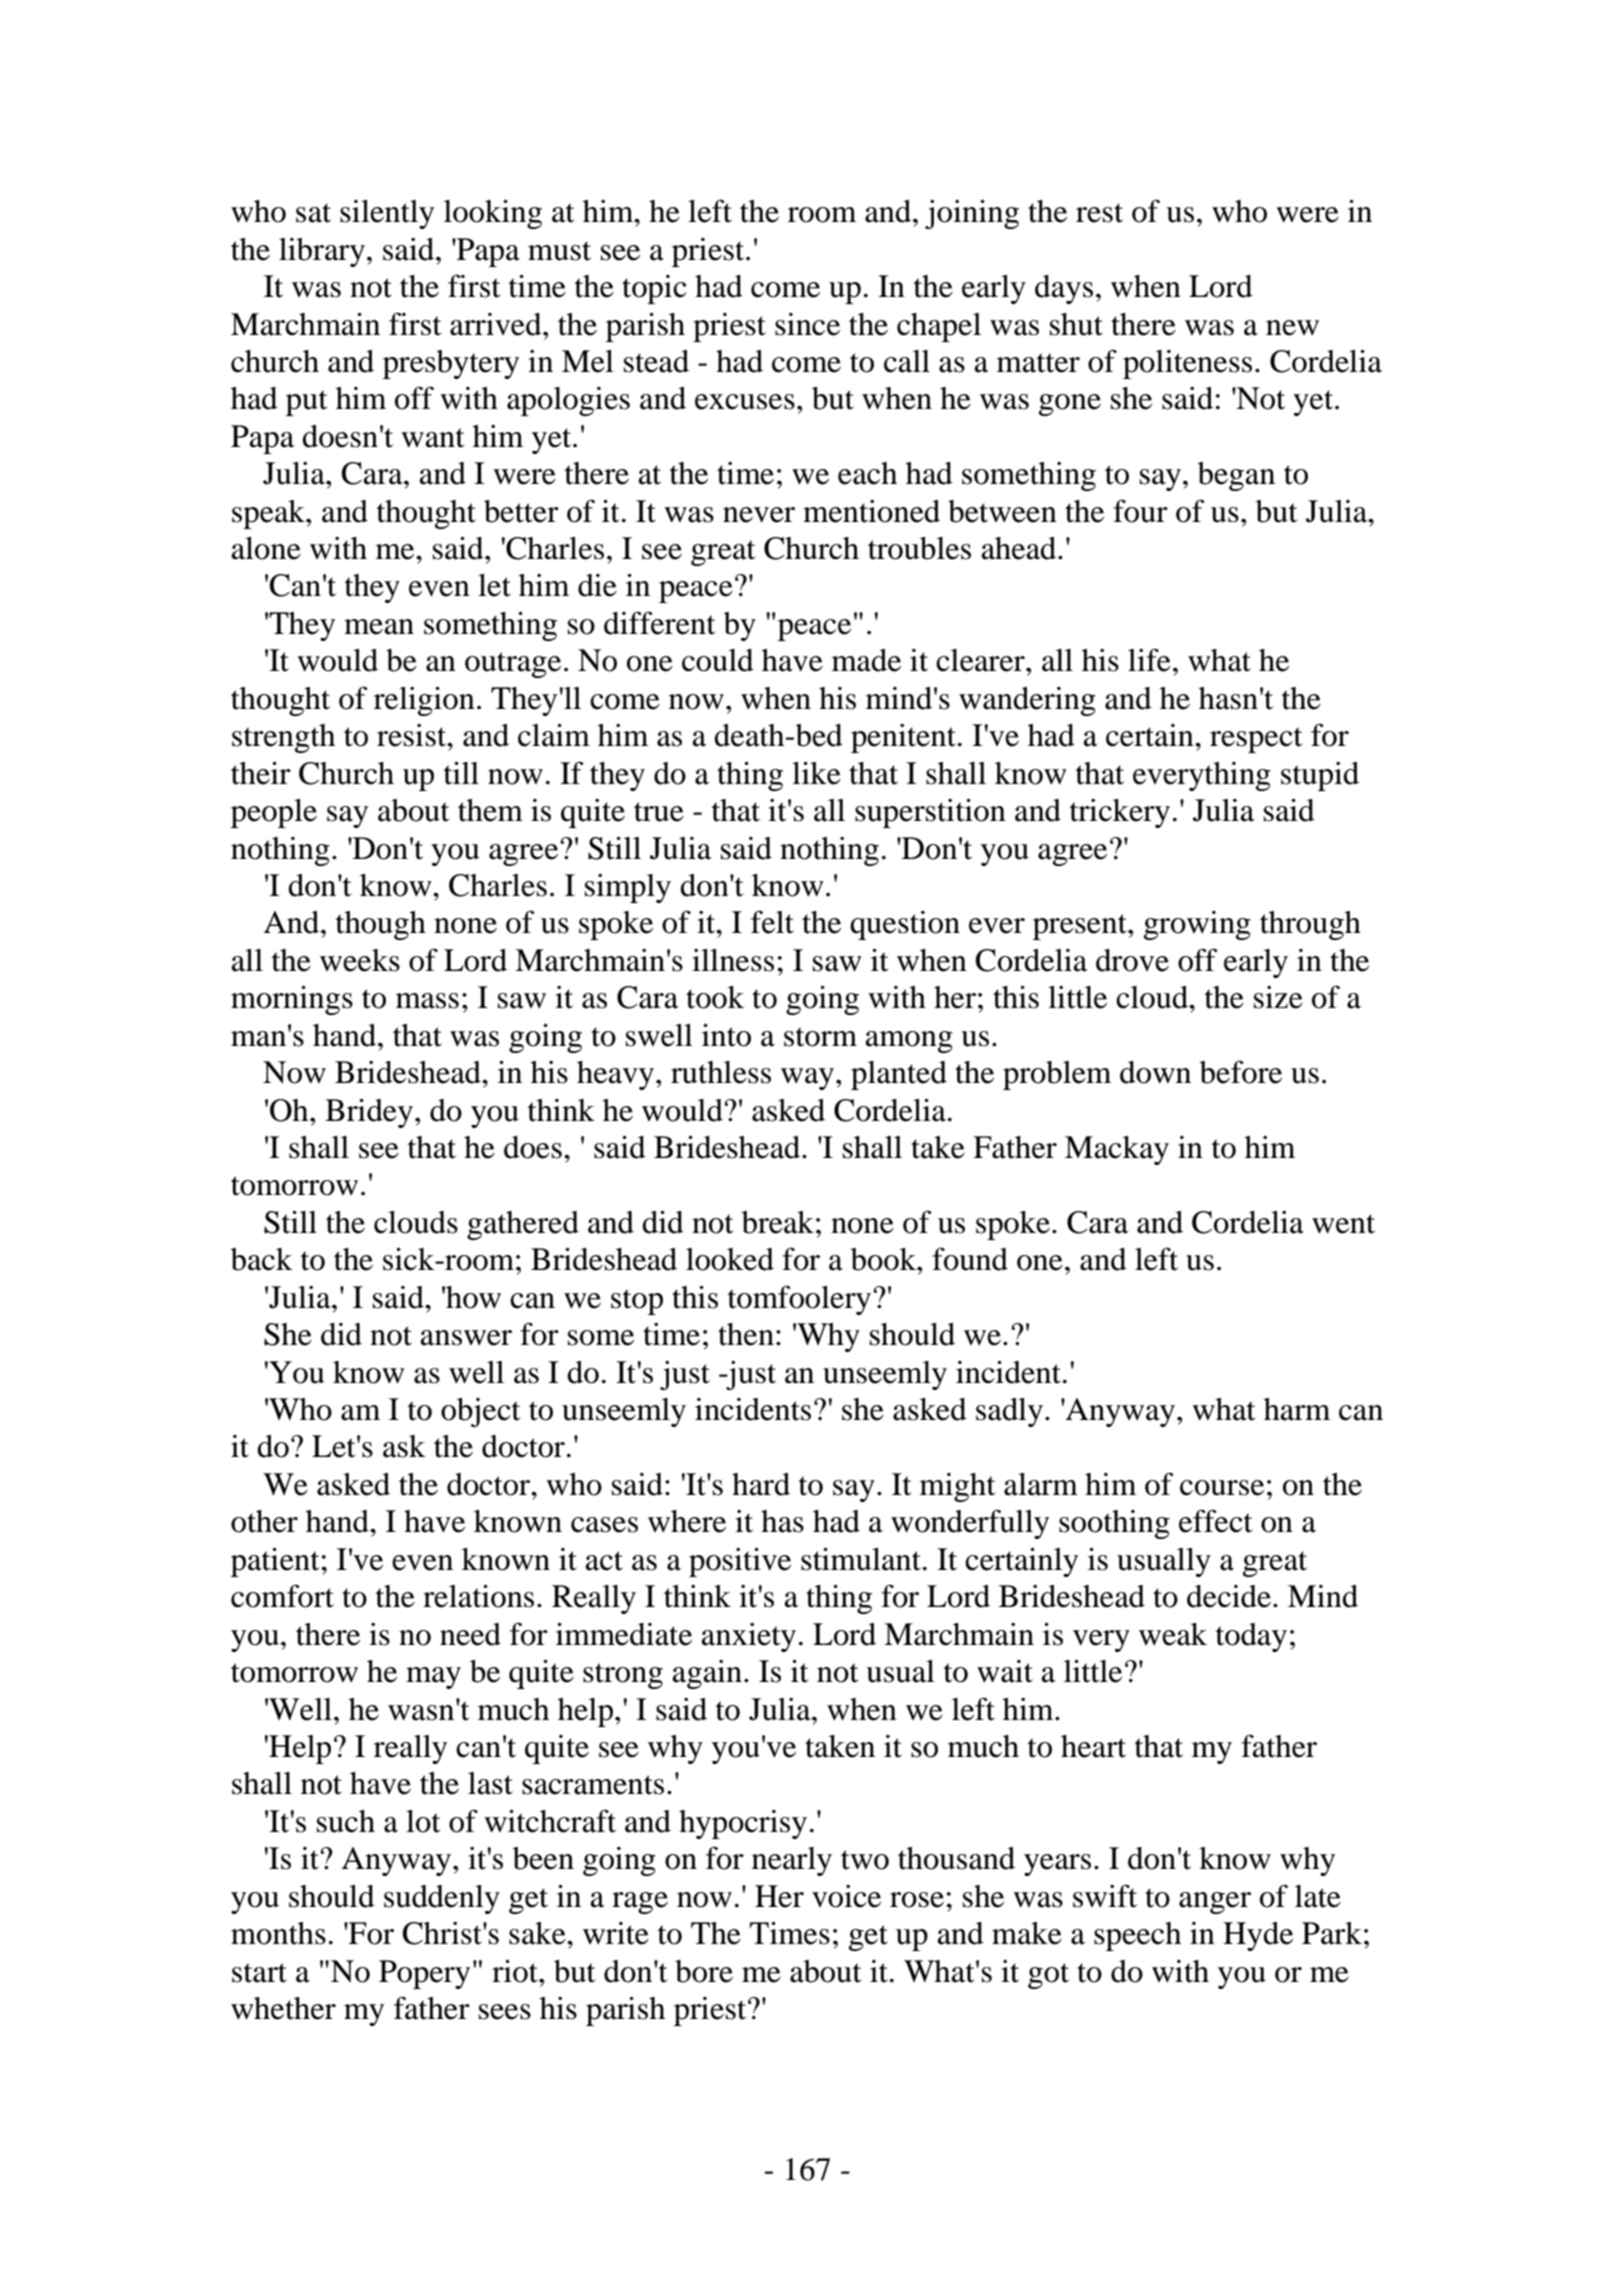 This page has height=2284, width=1614. Describe the element at coordinates (807, 324) in the page. I see `since` at that location.
